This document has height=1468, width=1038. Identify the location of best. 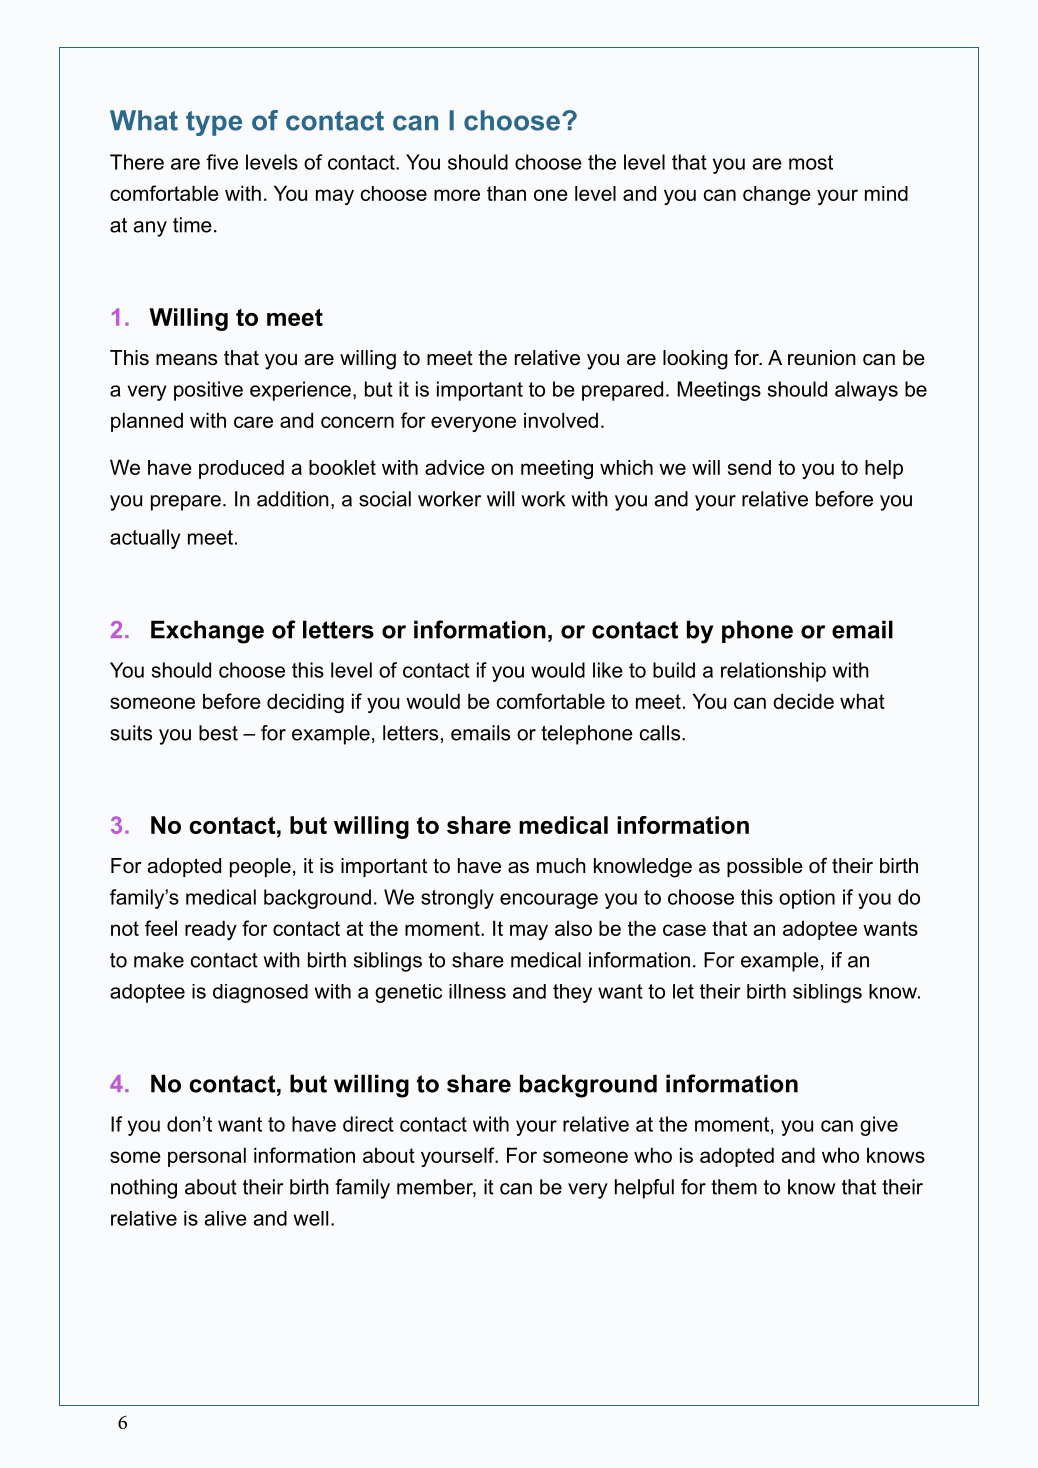
(218, 733).
